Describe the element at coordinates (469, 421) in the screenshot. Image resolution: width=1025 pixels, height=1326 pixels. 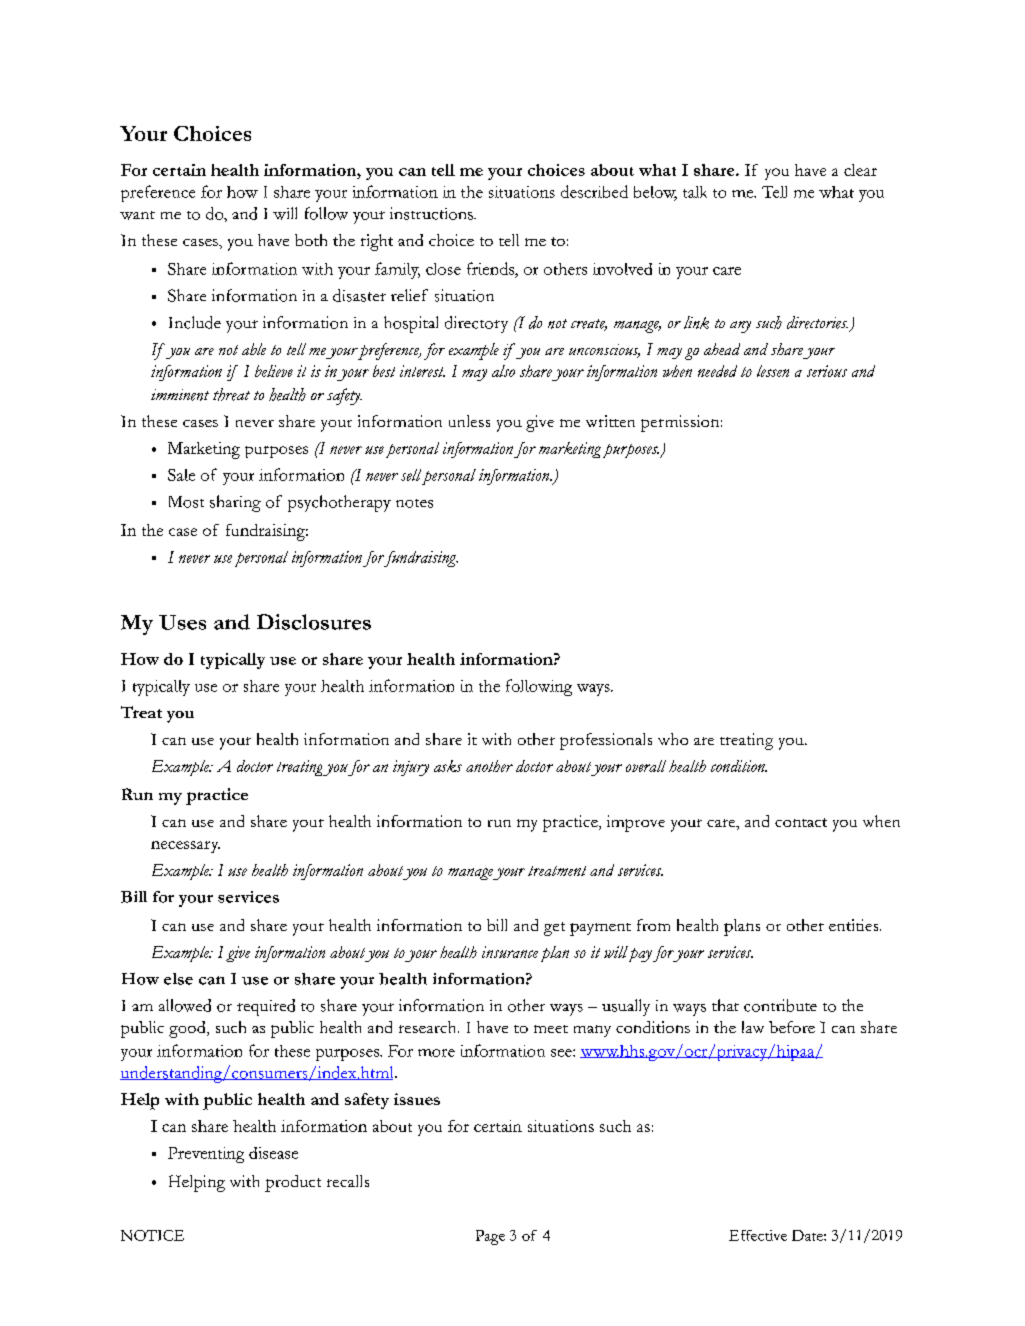
I see `unless` at that location.
